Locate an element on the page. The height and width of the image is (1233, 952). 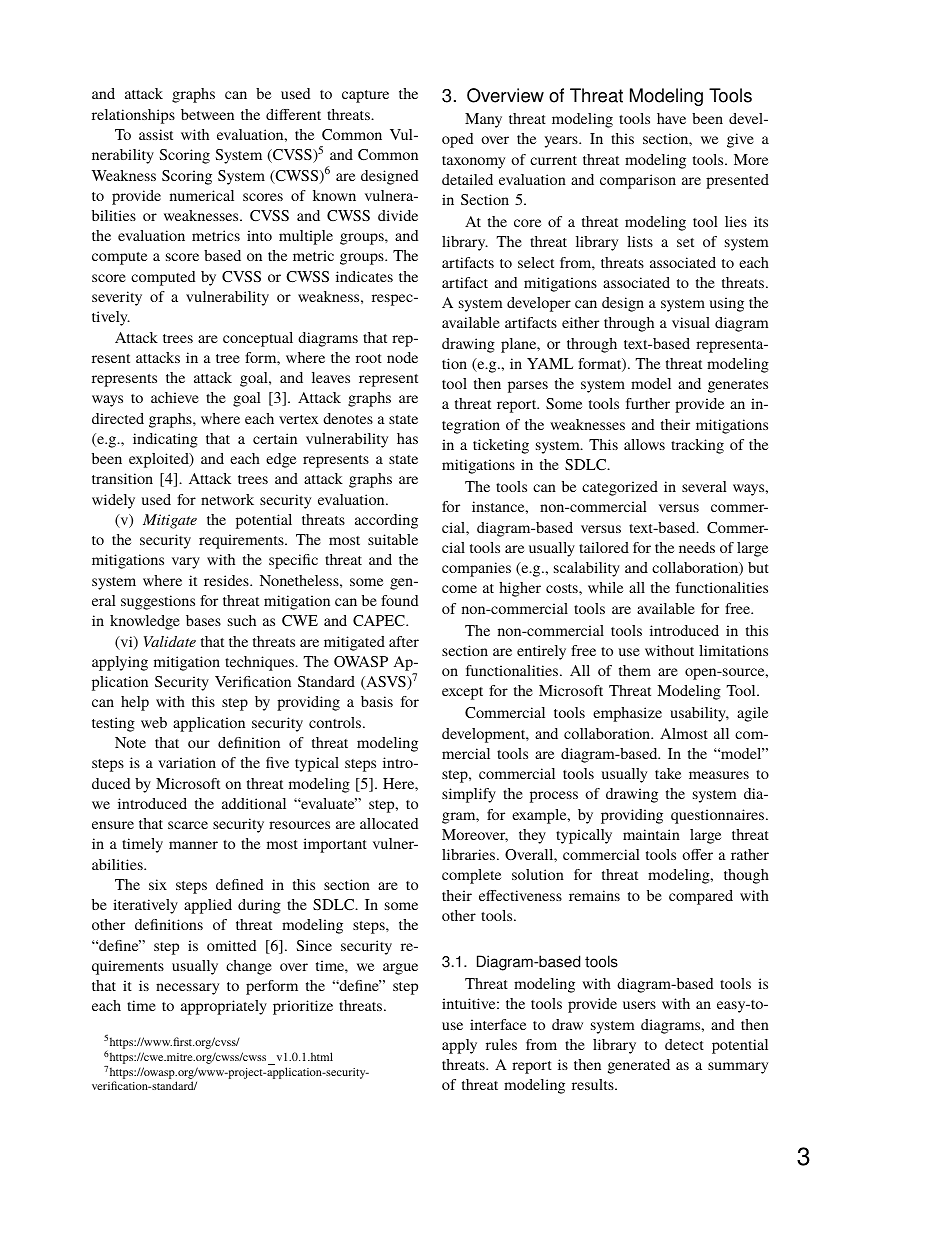
have is located at coordinates (671, 118).
